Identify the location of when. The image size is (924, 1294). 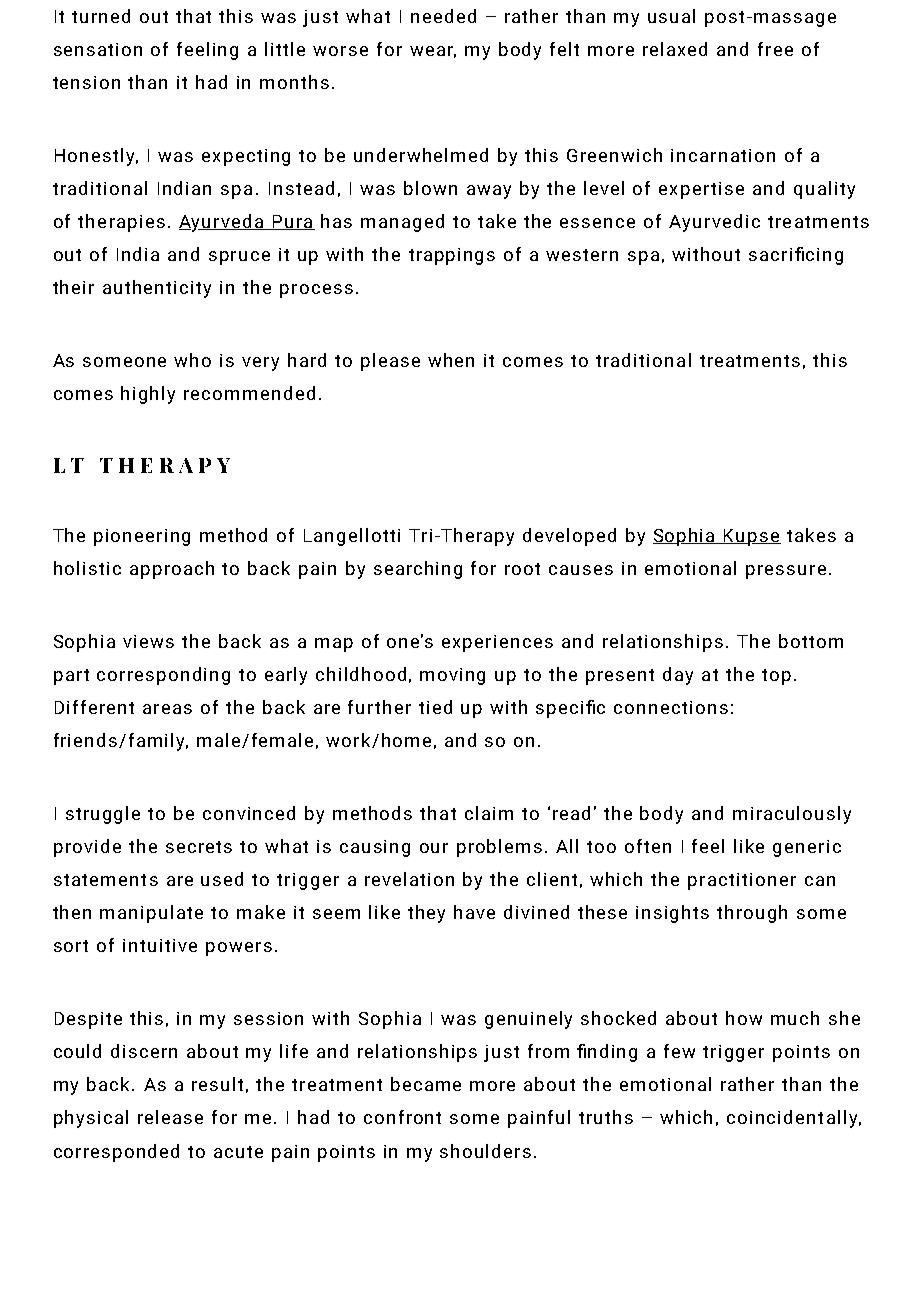
(451, 360).
